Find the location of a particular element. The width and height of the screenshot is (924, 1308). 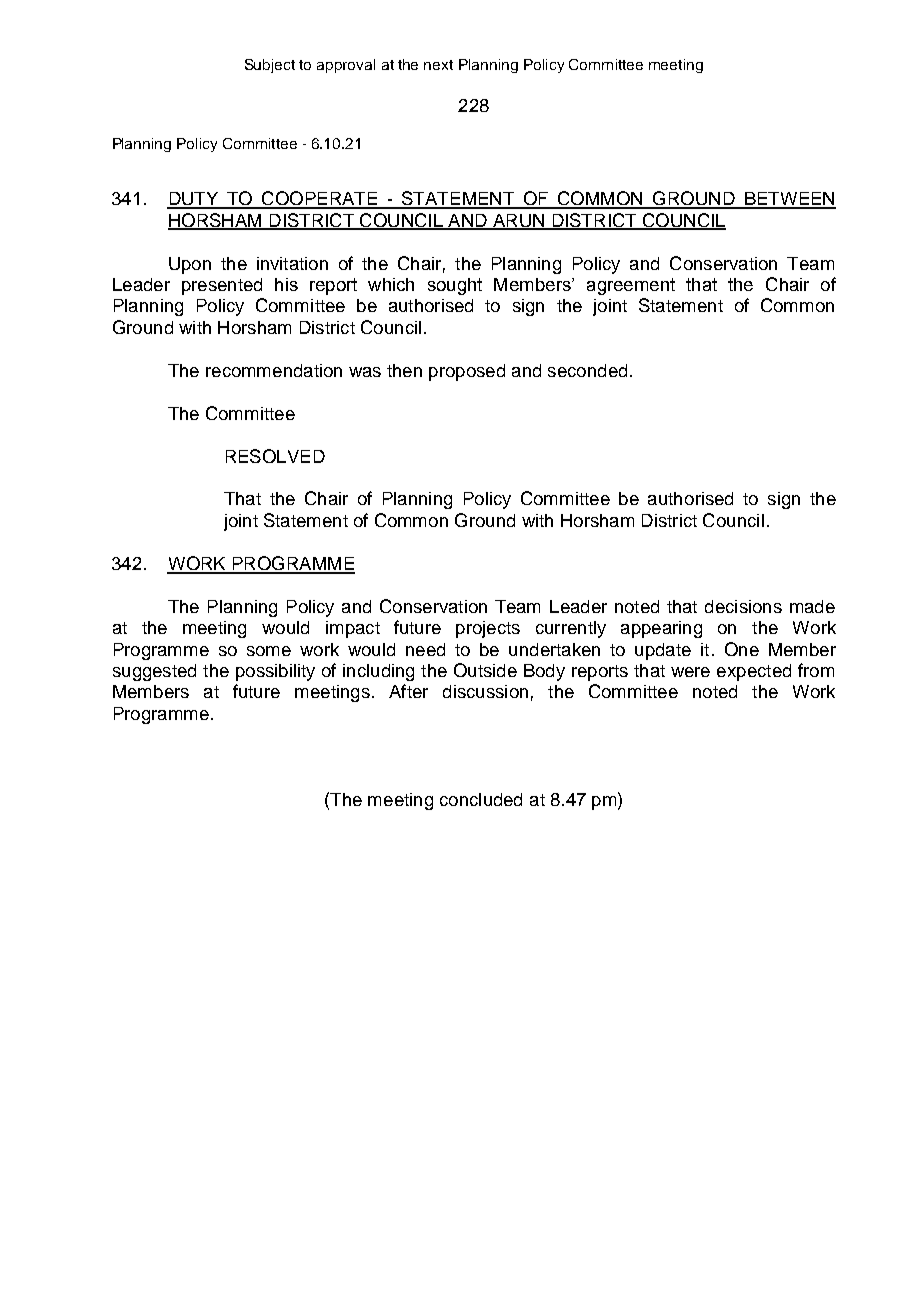

possibility is located at coordinates (275, 672).
